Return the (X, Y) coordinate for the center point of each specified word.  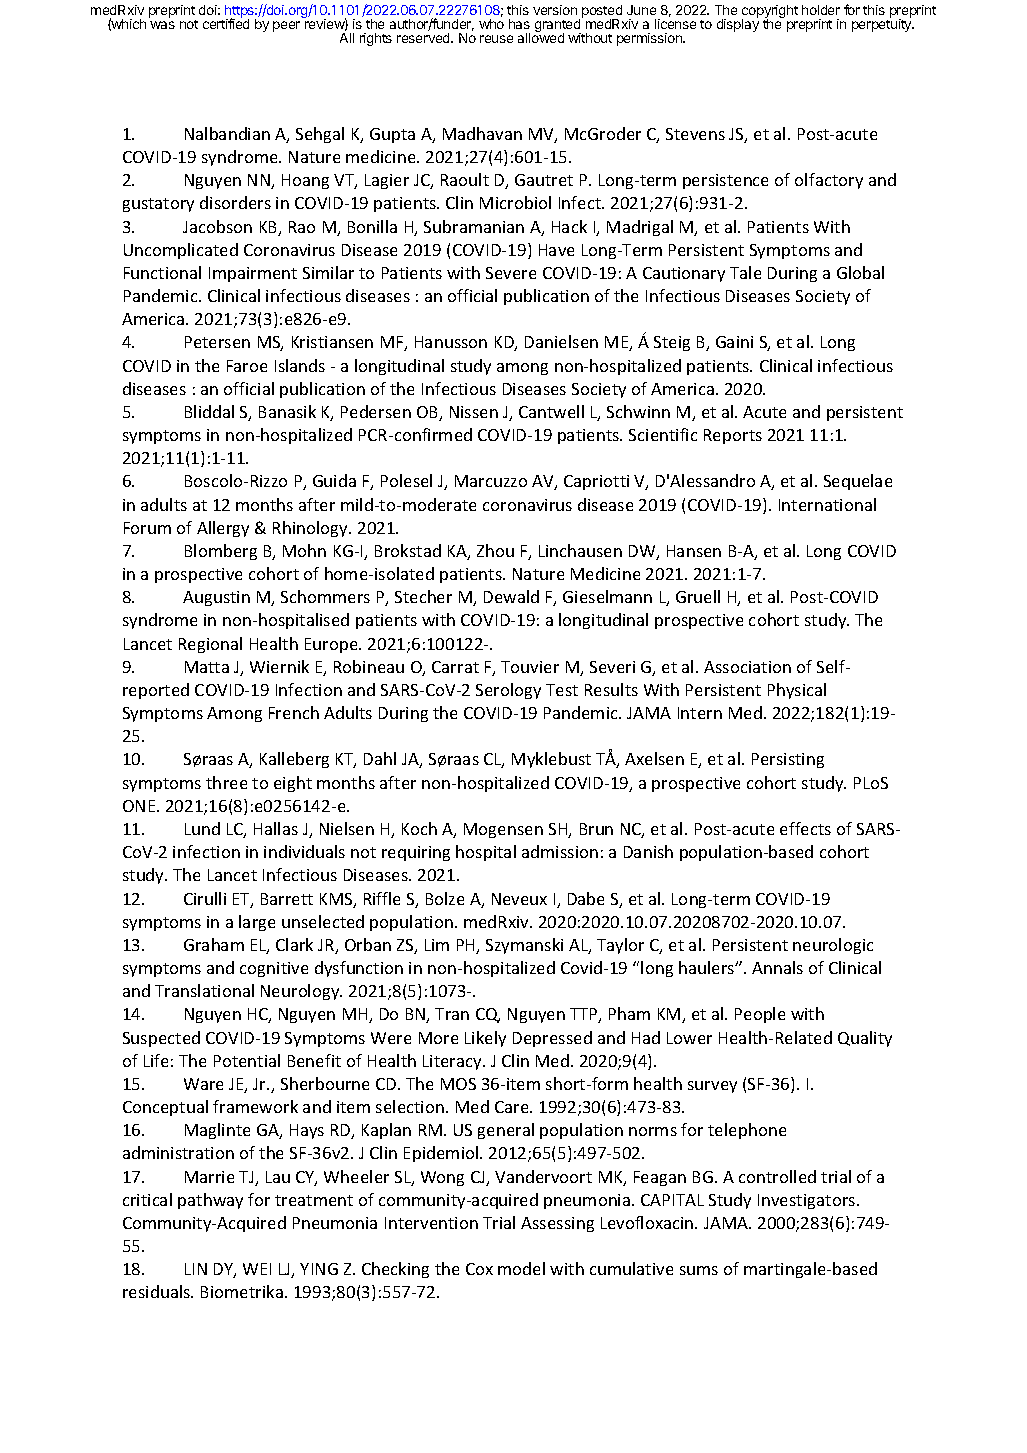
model (521, 1268)
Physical (797, 691)
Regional (210, 645)
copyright (770, 13)
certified (226, 23)
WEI (257, 1269)
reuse (496, 39)
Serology (508, 691)
